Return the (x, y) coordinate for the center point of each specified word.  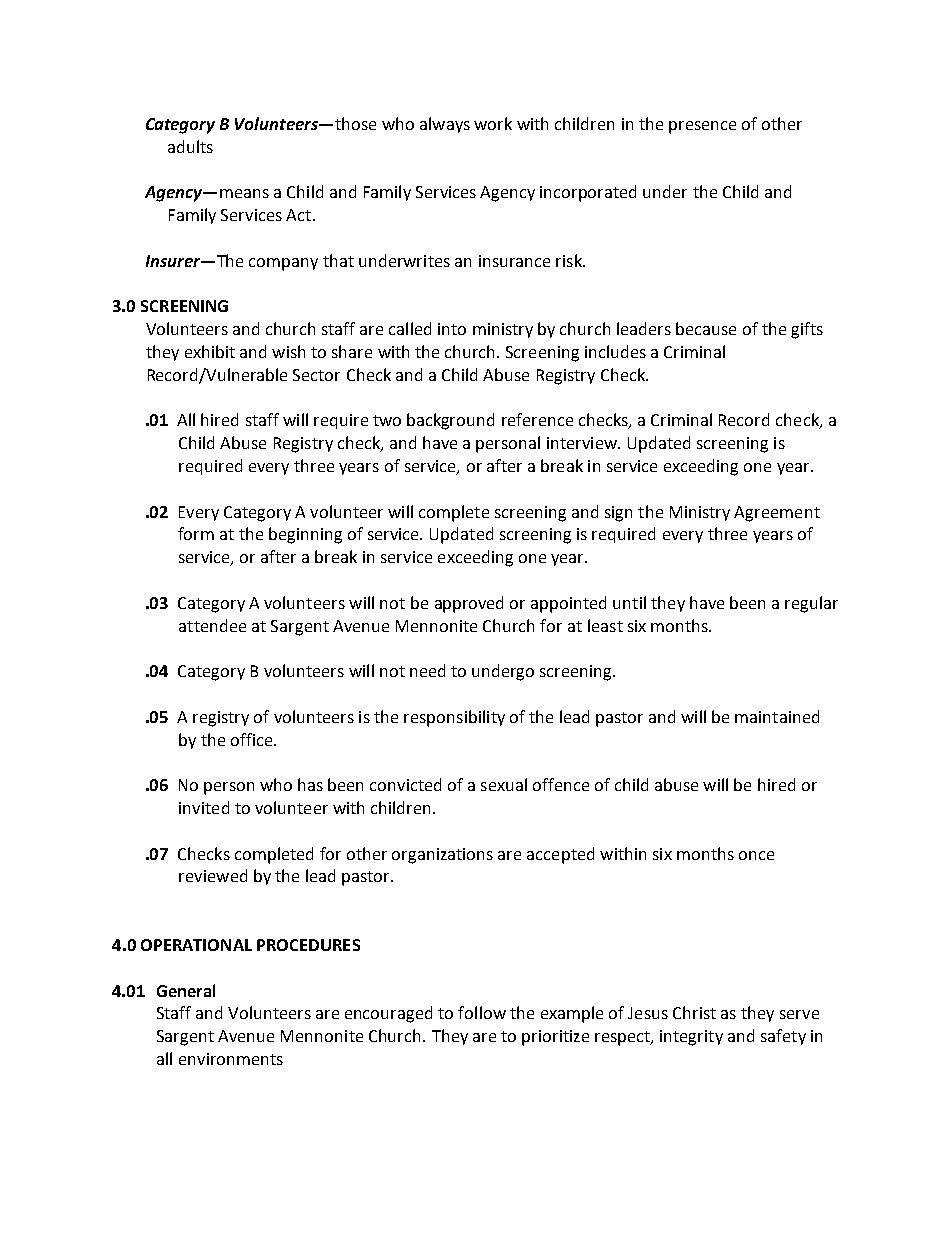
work (493, 123)
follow (482, 1012)
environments (231, 1059)
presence (702, 127)
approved (469, 604)
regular (811, 604)
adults (190, 146)
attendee (212, 625)
